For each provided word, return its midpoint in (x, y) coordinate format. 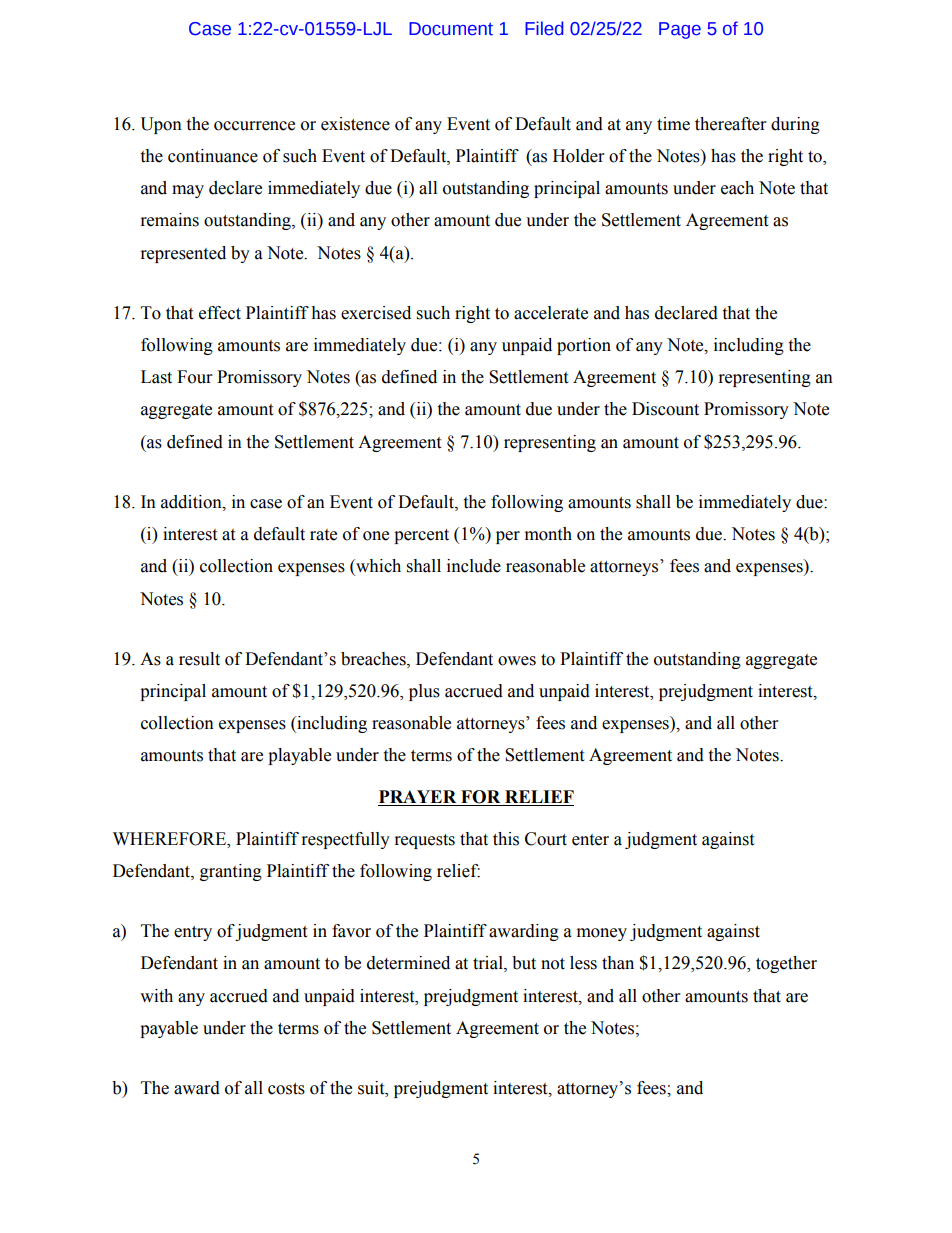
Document (451, 29)
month (548, 534)
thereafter (730, 124)
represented (183, 254)
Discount (665, 409)
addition (192, 502)
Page (680, 30)
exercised (376, 313)
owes (517, 661)
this (506, 839)
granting (231, 872)
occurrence (254, 126)
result (199, 659)
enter (590, 840)
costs (286, 1089)
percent (421, 536)
